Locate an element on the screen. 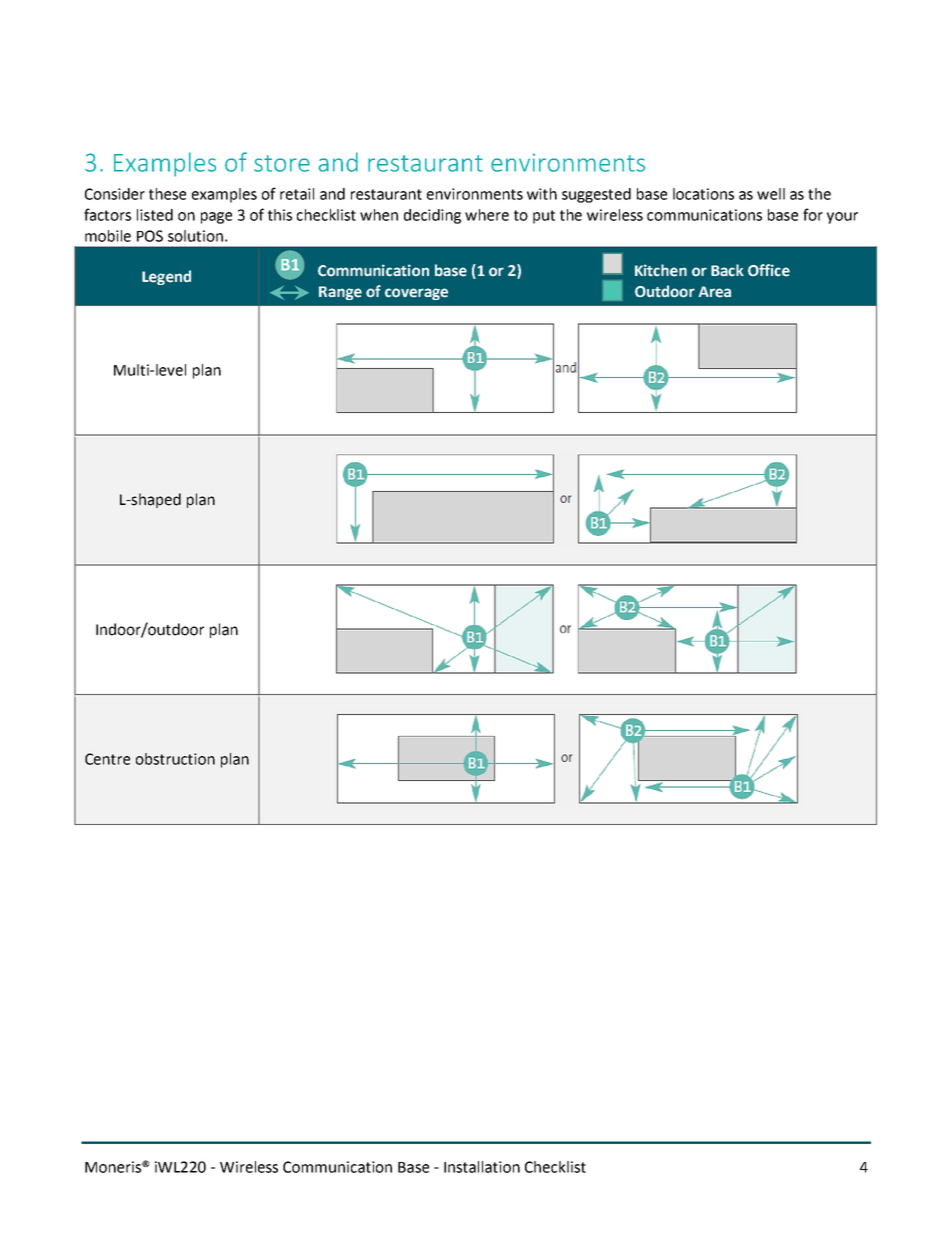 This screenshot has height=1233, width=952. obstruction is located at coordinates (175, 759).
